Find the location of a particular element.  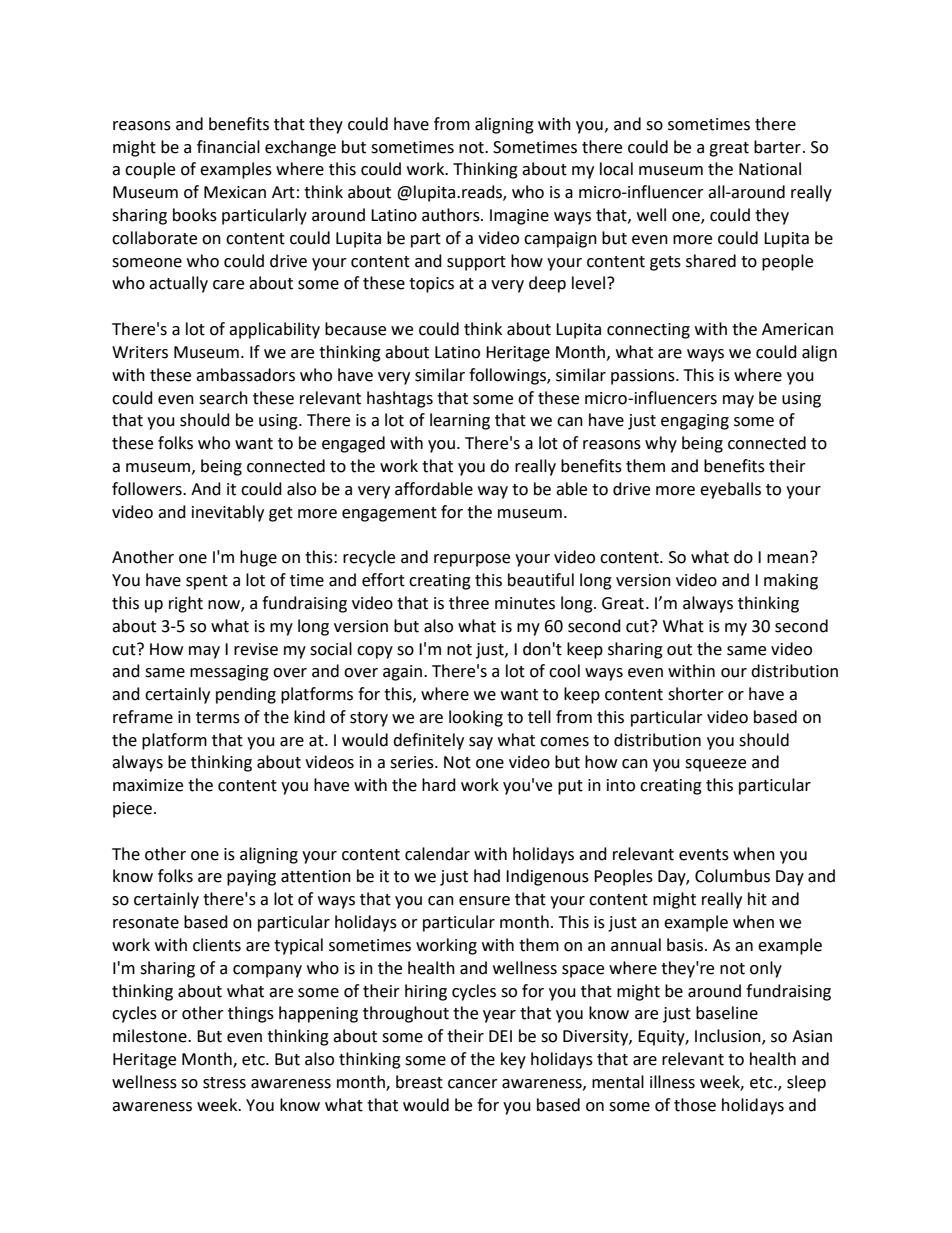

stress is located at coordinates (224, 1083).
